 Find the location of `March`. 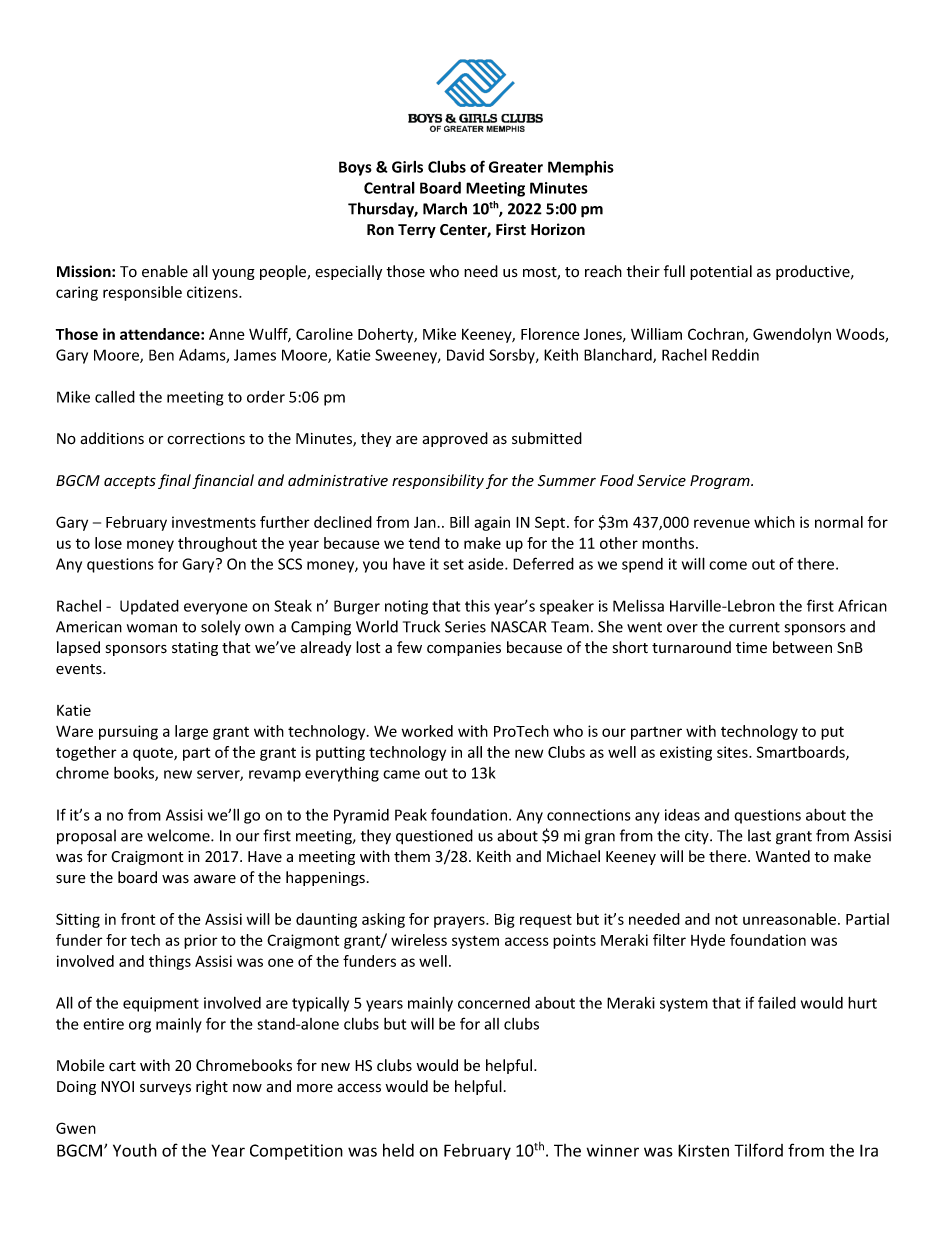

March is located at coordinates (445, 208).
